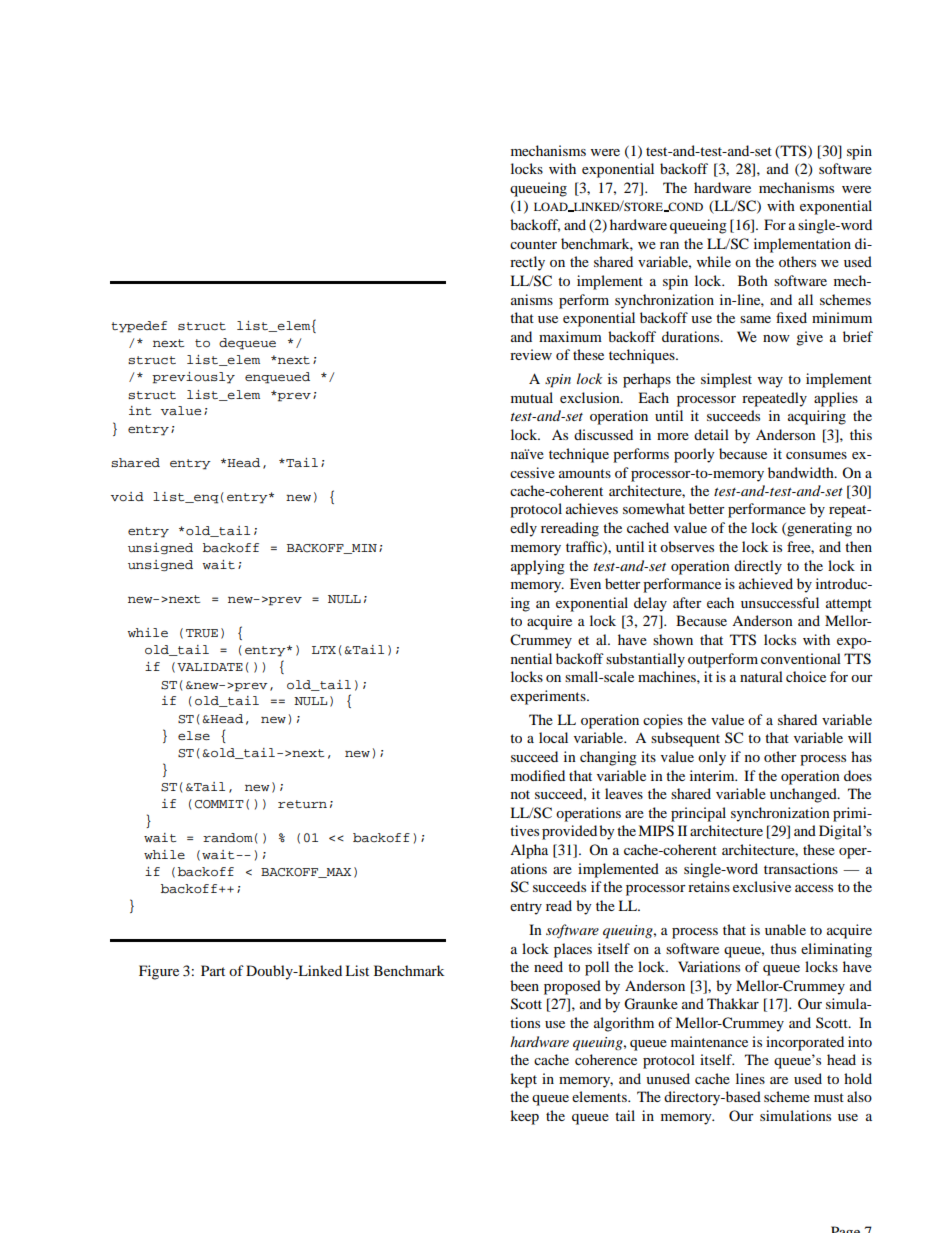 This document has width=952, height=1233. I want to click on typedef, so click(139, 327).
